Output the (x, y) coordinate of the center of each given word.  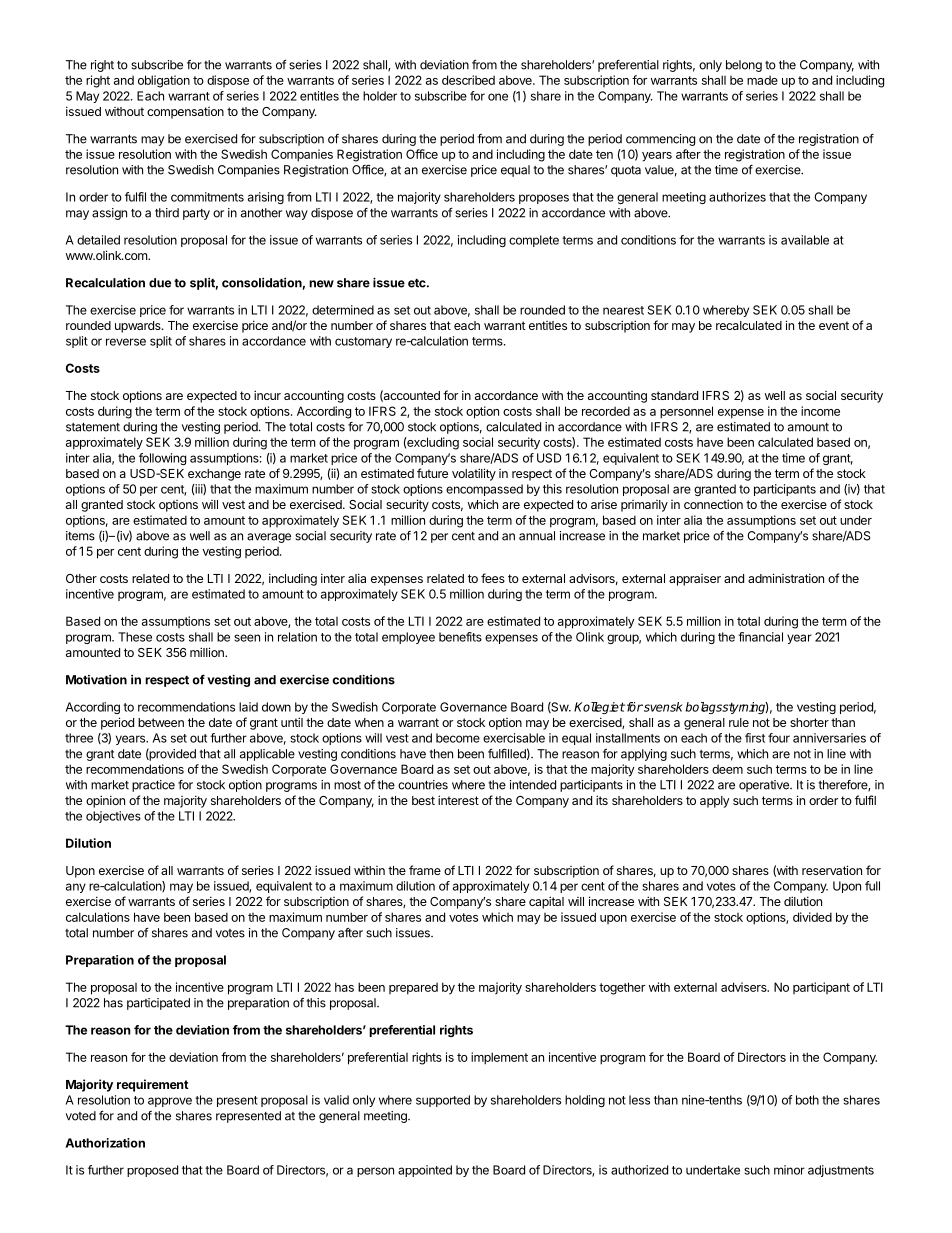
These (135, 637)
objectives (113, 817)
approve (170, 1102)
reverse (126, 342)
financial (760, 637)
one (498, 97)
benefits (460, 637)
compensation (185, 113)
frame (425, 870)
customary (363, 342)
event (834, 325)
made (762, 80)
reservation (832, 870)
